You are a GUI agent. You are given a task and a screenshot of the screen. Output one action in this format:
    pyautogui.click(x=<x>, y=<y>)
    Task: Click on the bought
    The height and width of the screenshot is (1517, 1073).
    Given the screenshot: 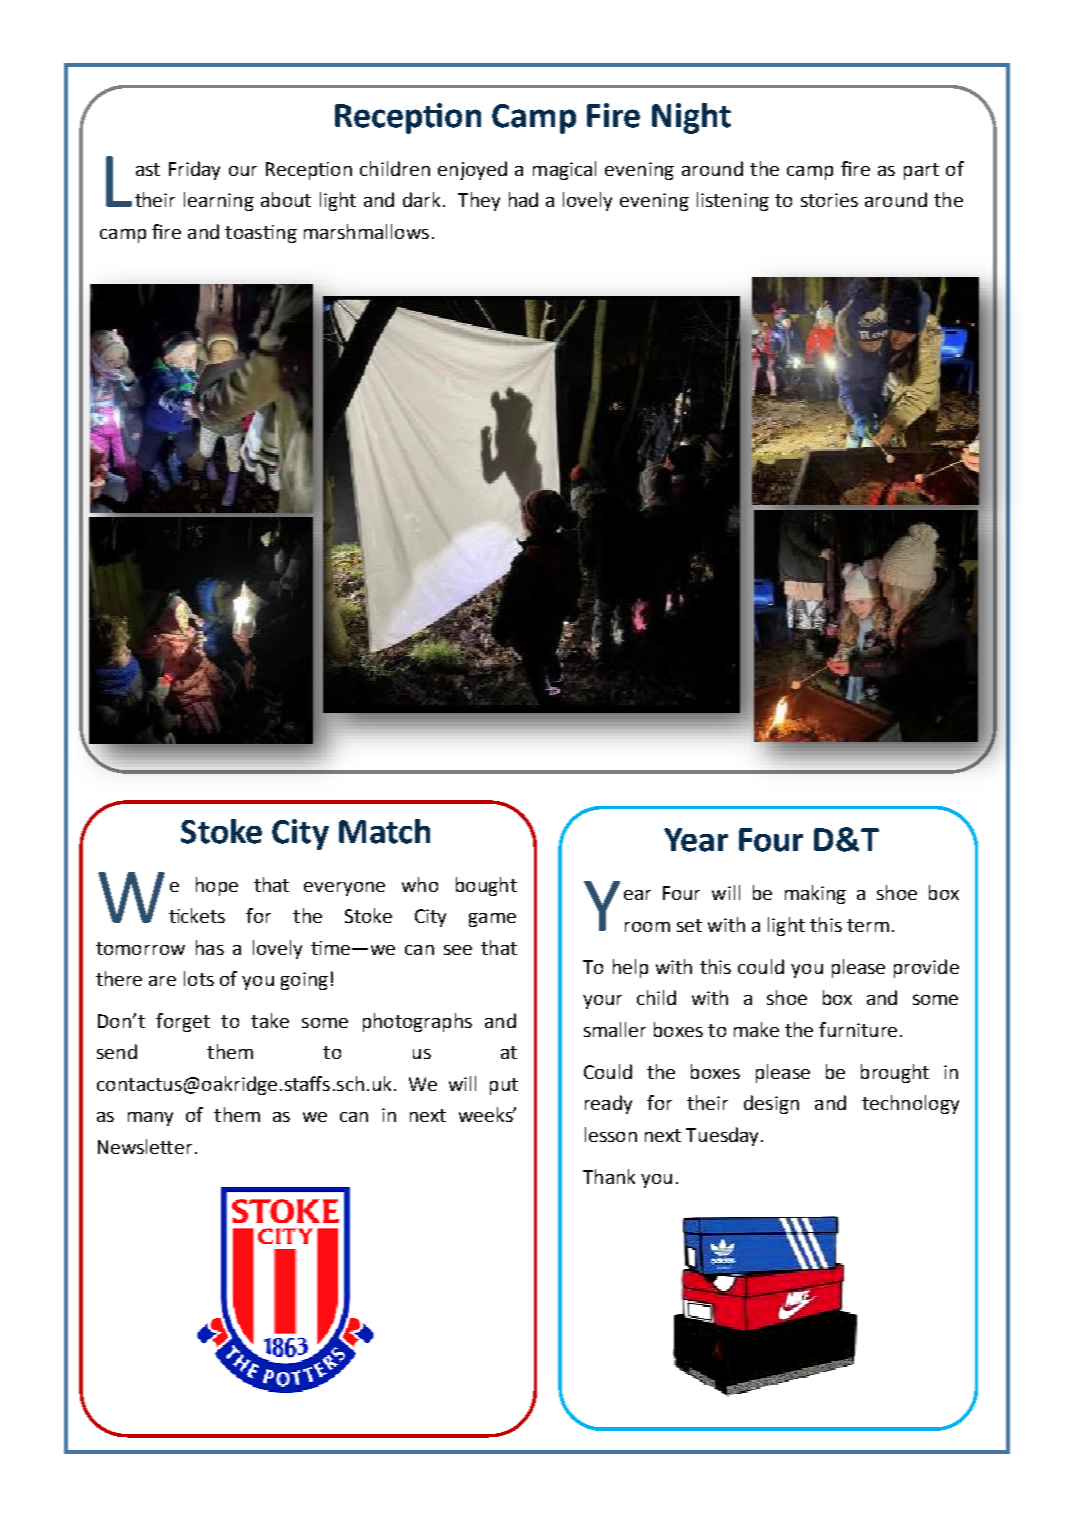 What is the action you would take?
    pyautogui.click(x=486, y=886)
